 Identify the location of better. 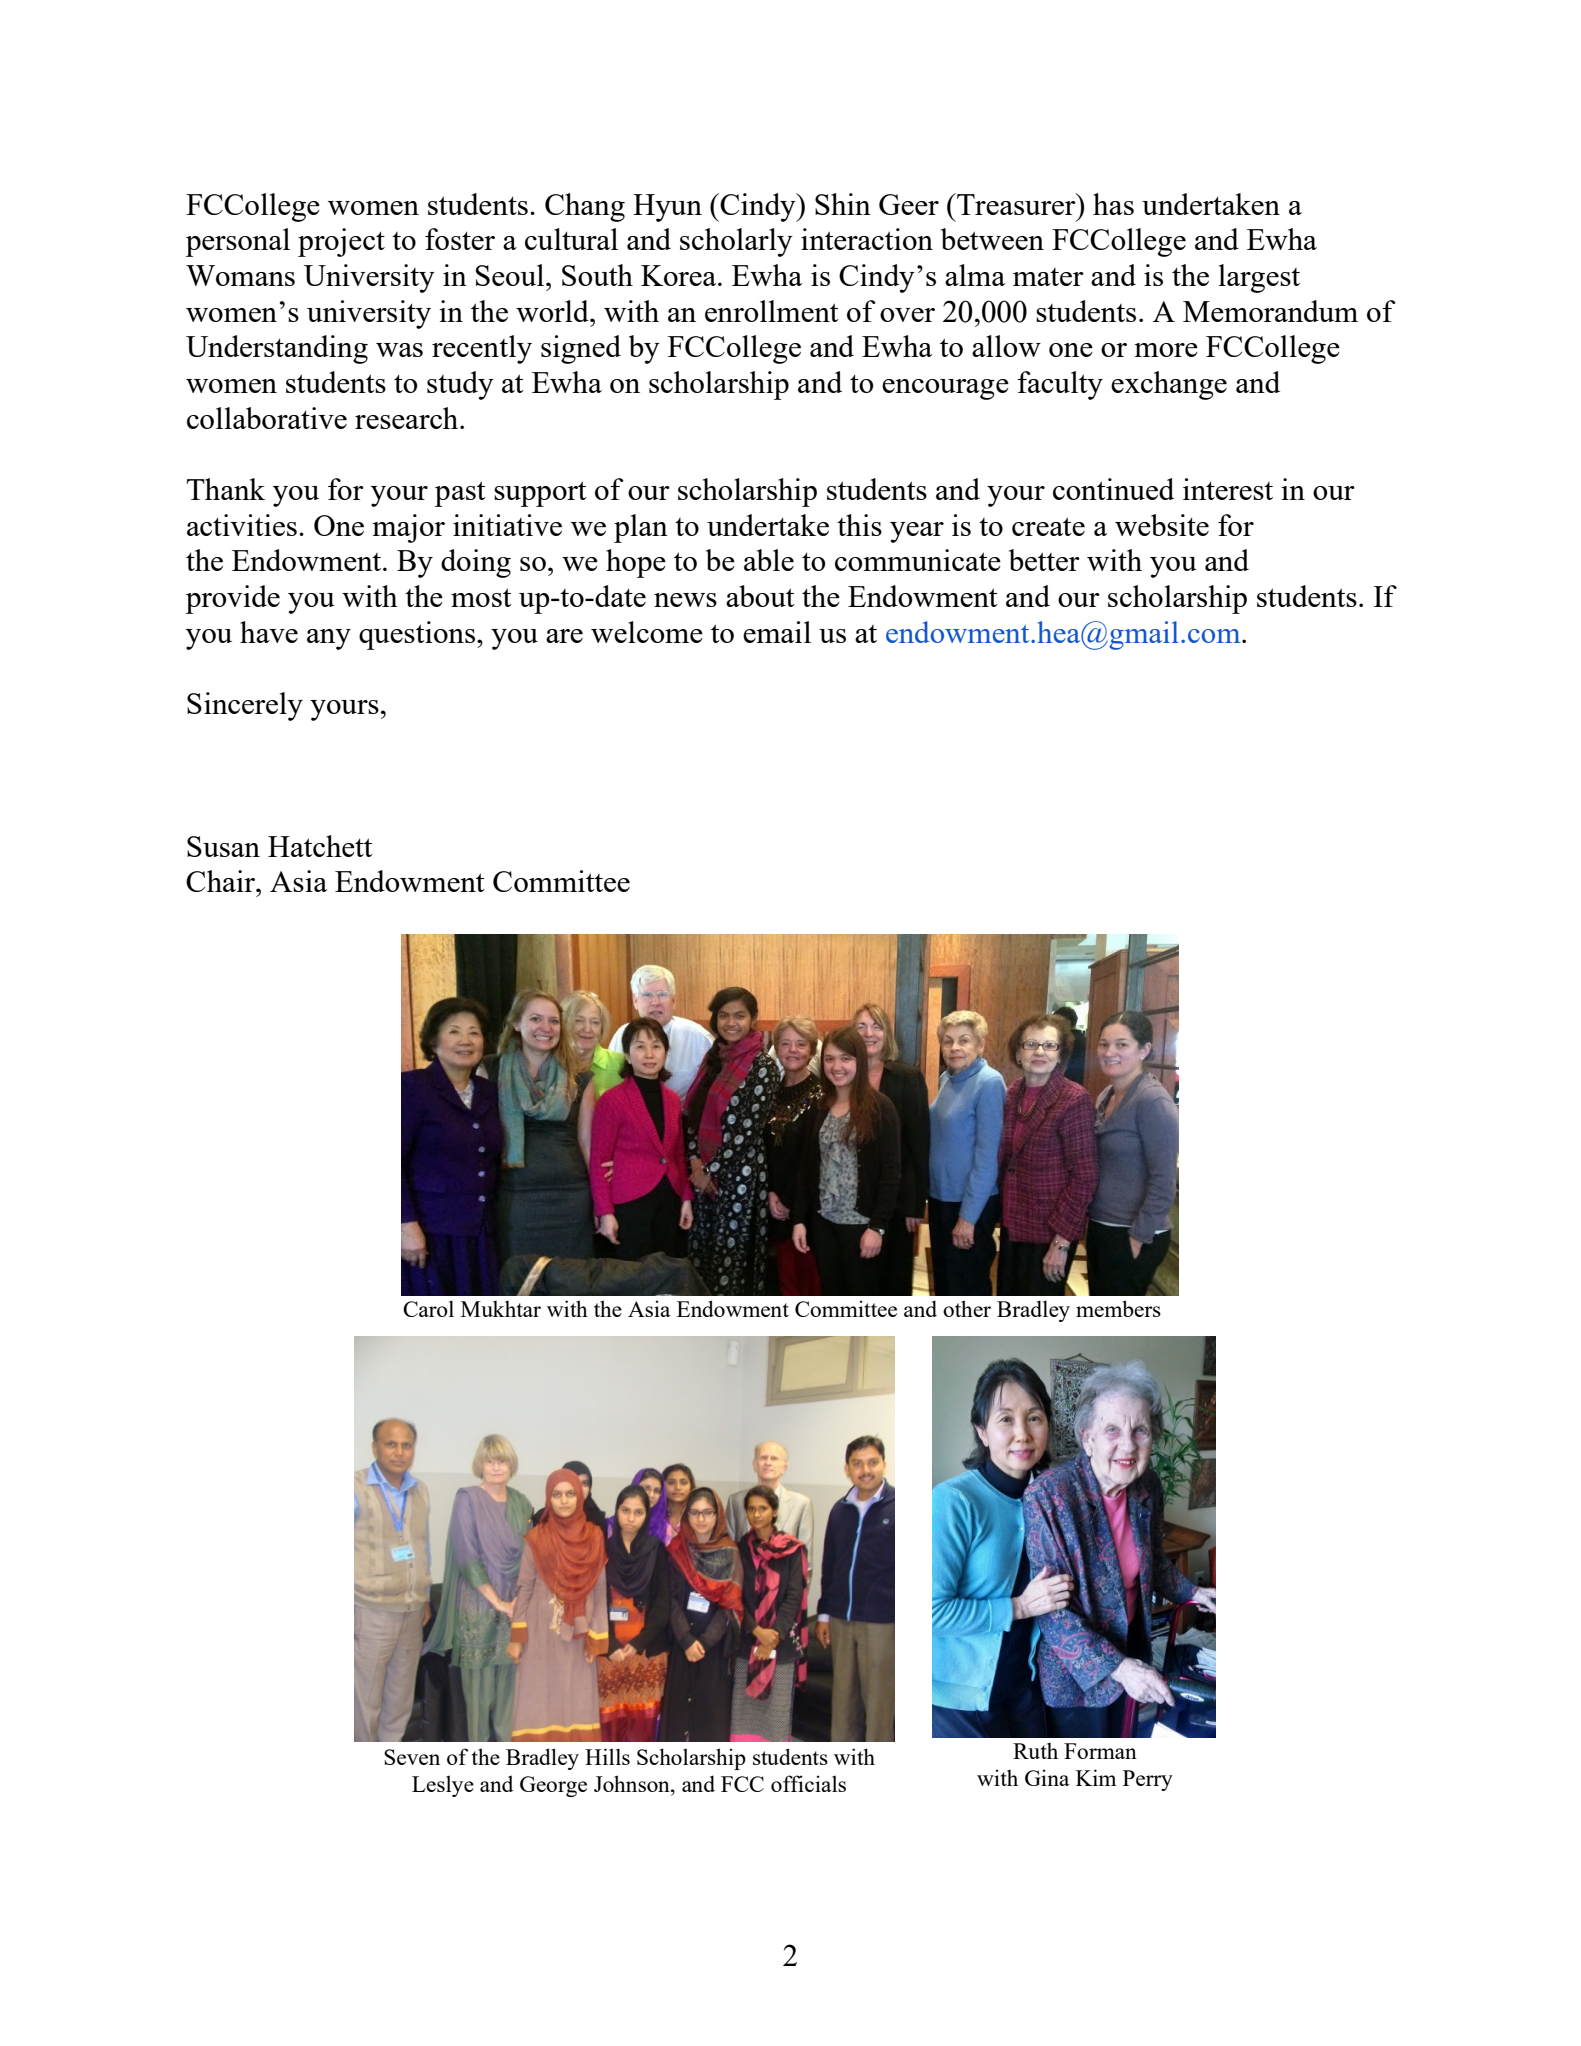
(1044, 560).
